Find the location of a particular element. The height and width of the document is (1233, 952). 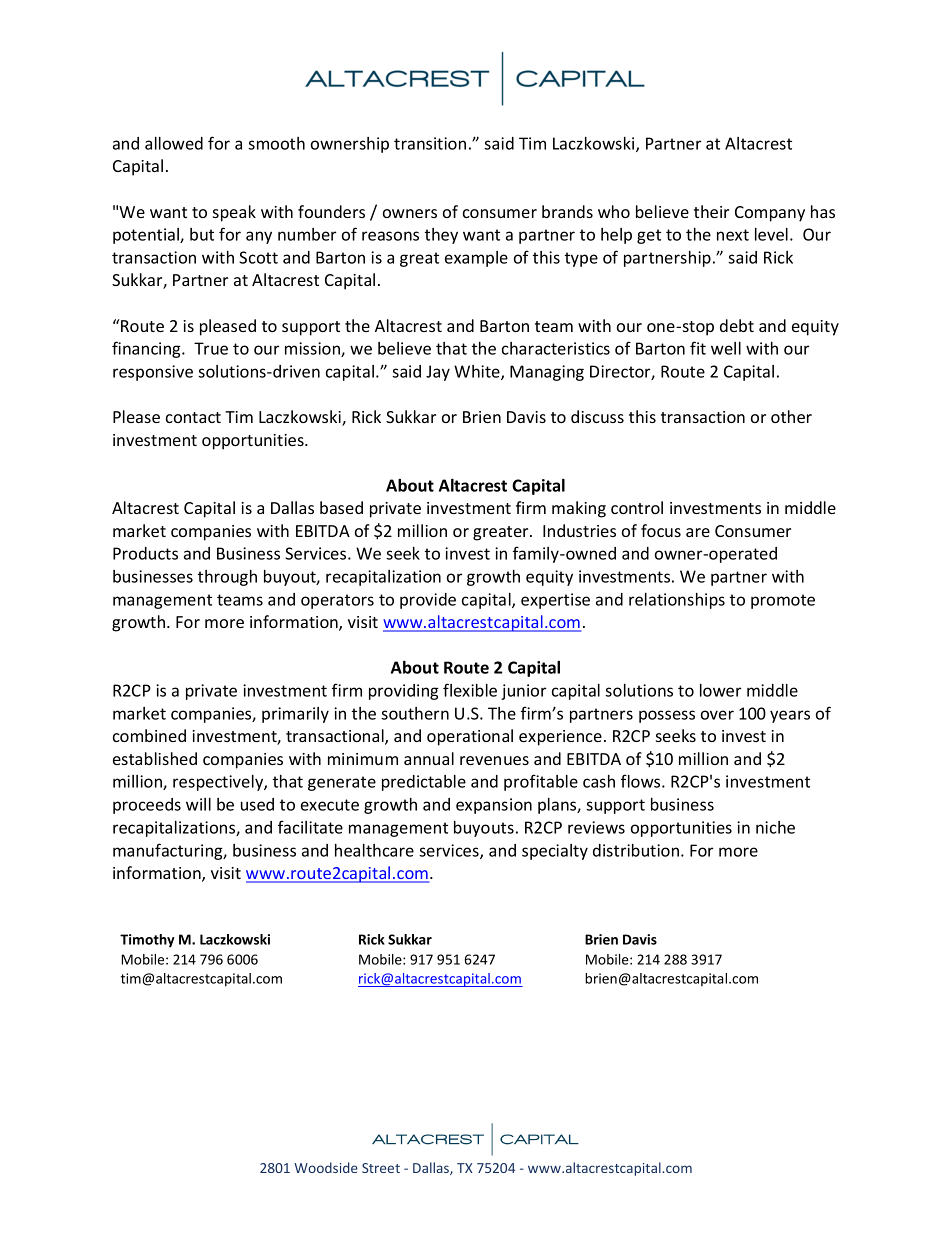

expansion is located at coordinates (494, 806).
